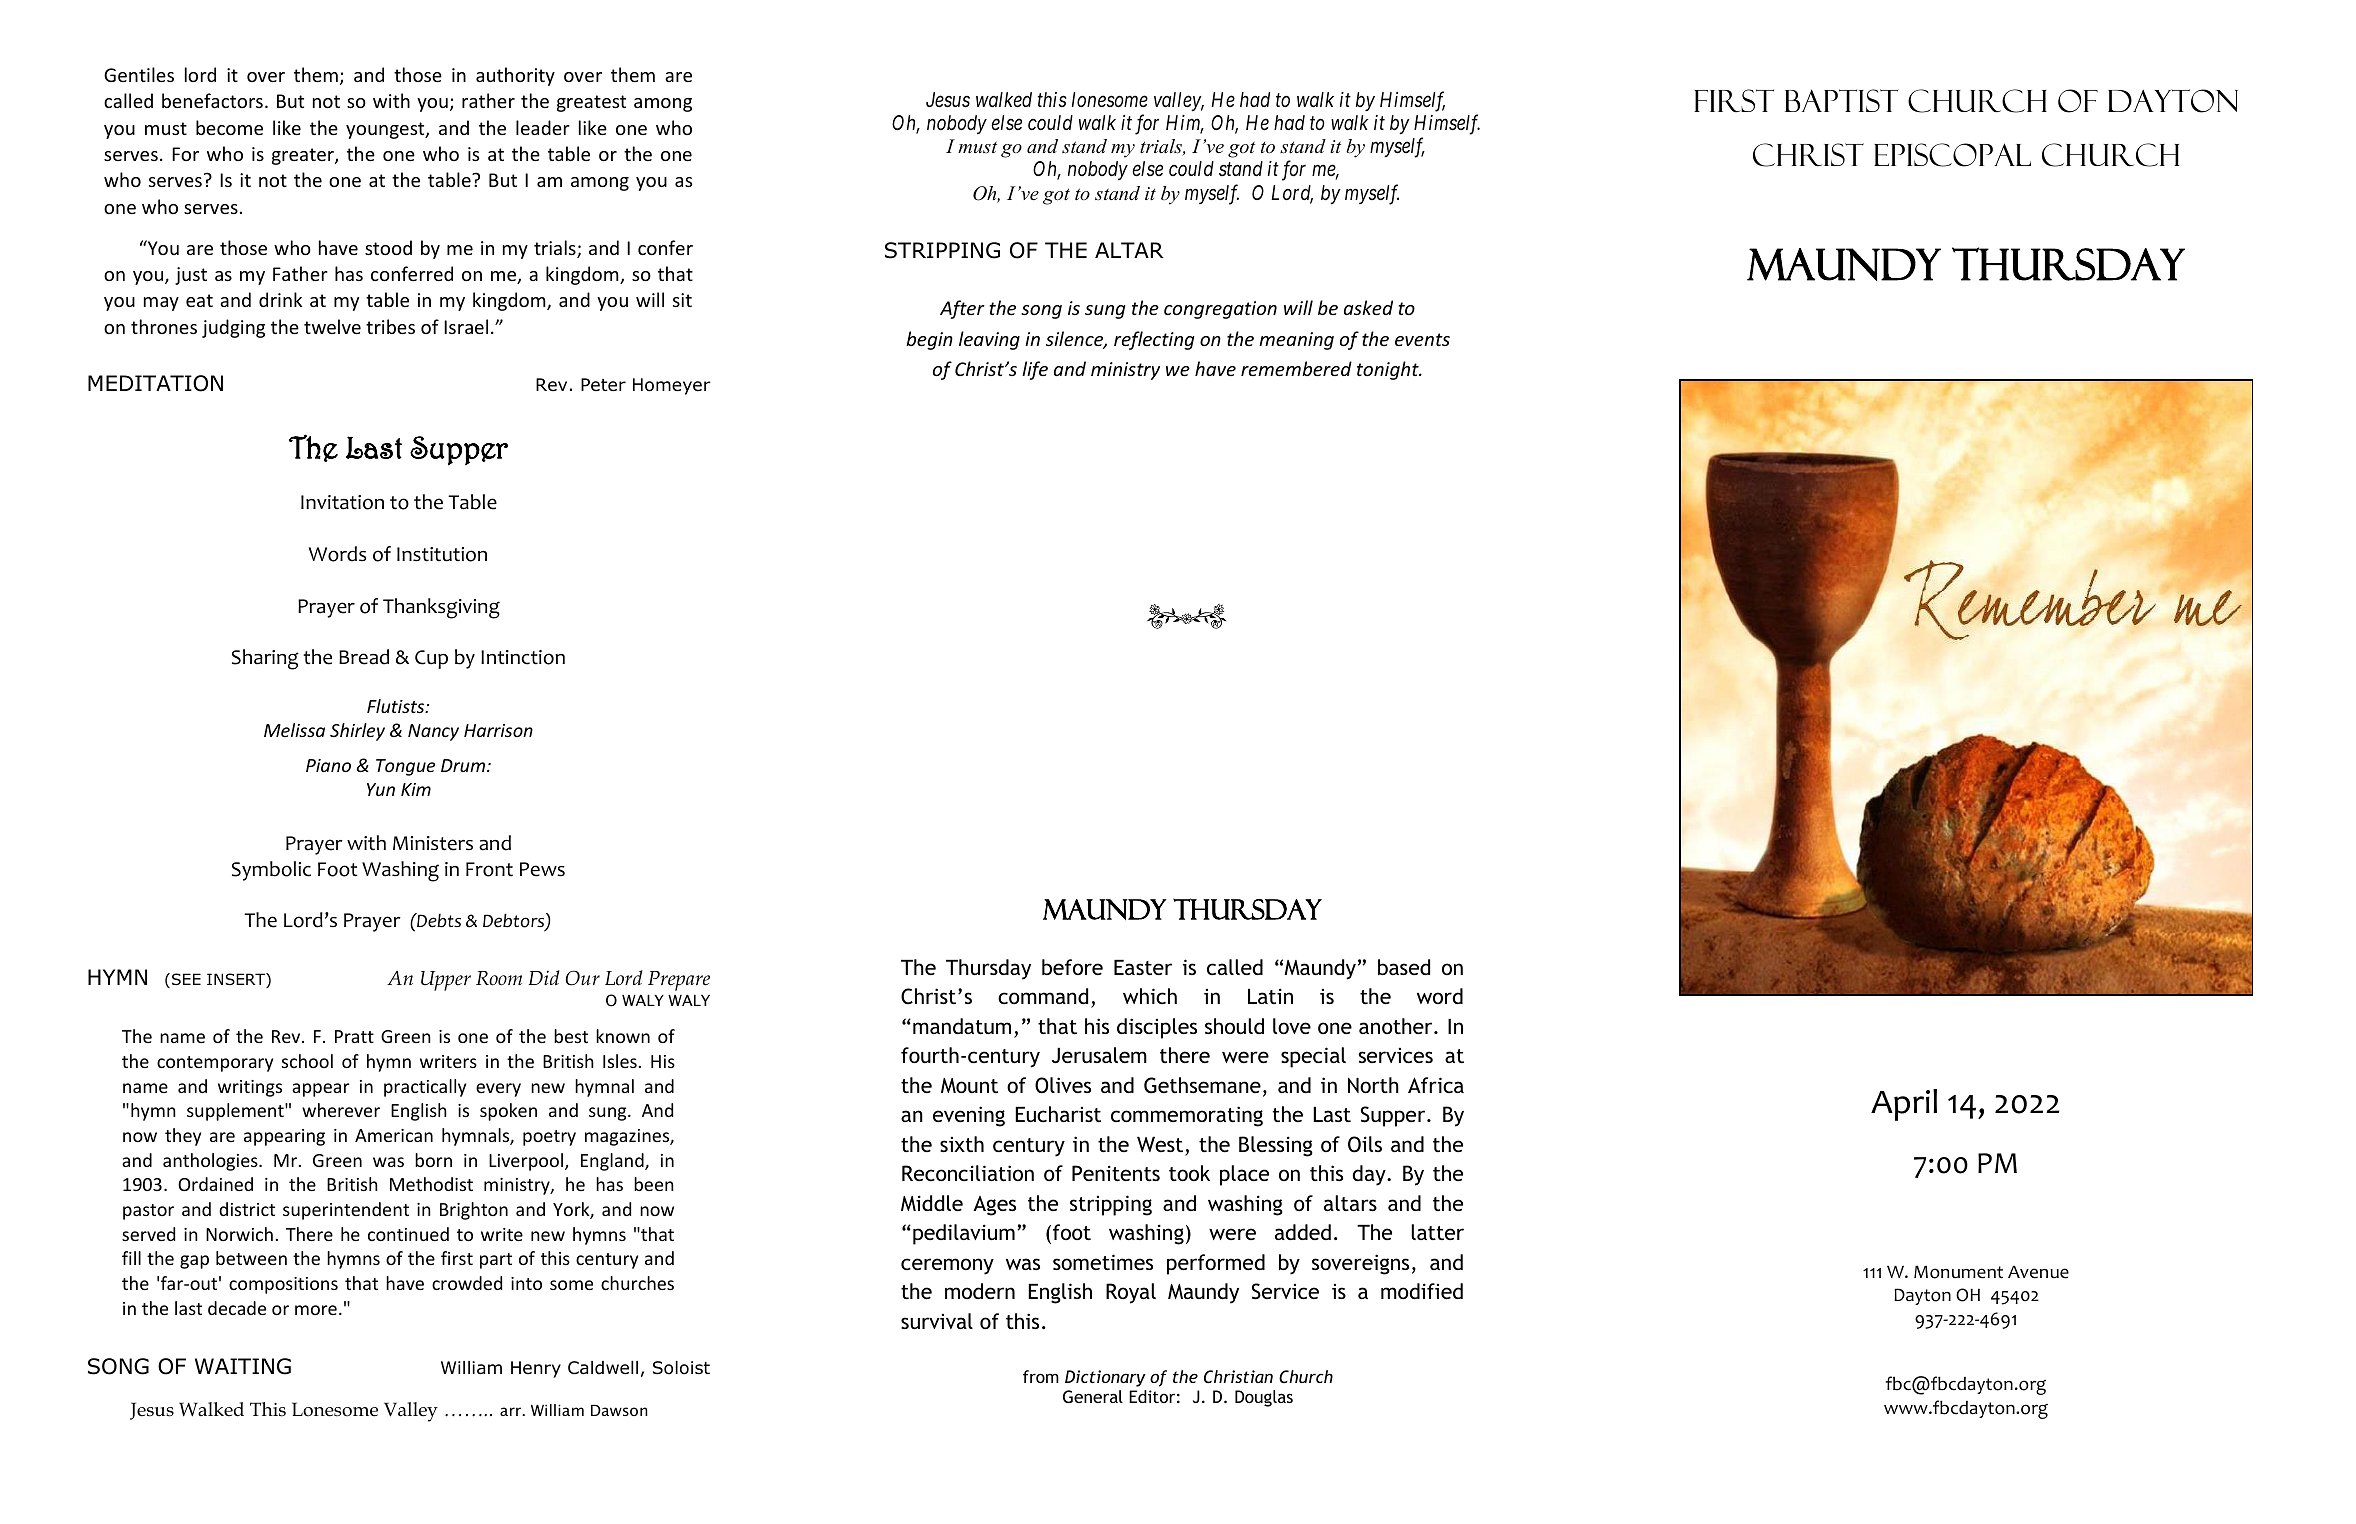 This screenshot has height=1524, width=2356. What do you see at coordinates (1105, 1378) in the screenshot?
I see `Dictionary` at bounding box center [1105, 1378].
